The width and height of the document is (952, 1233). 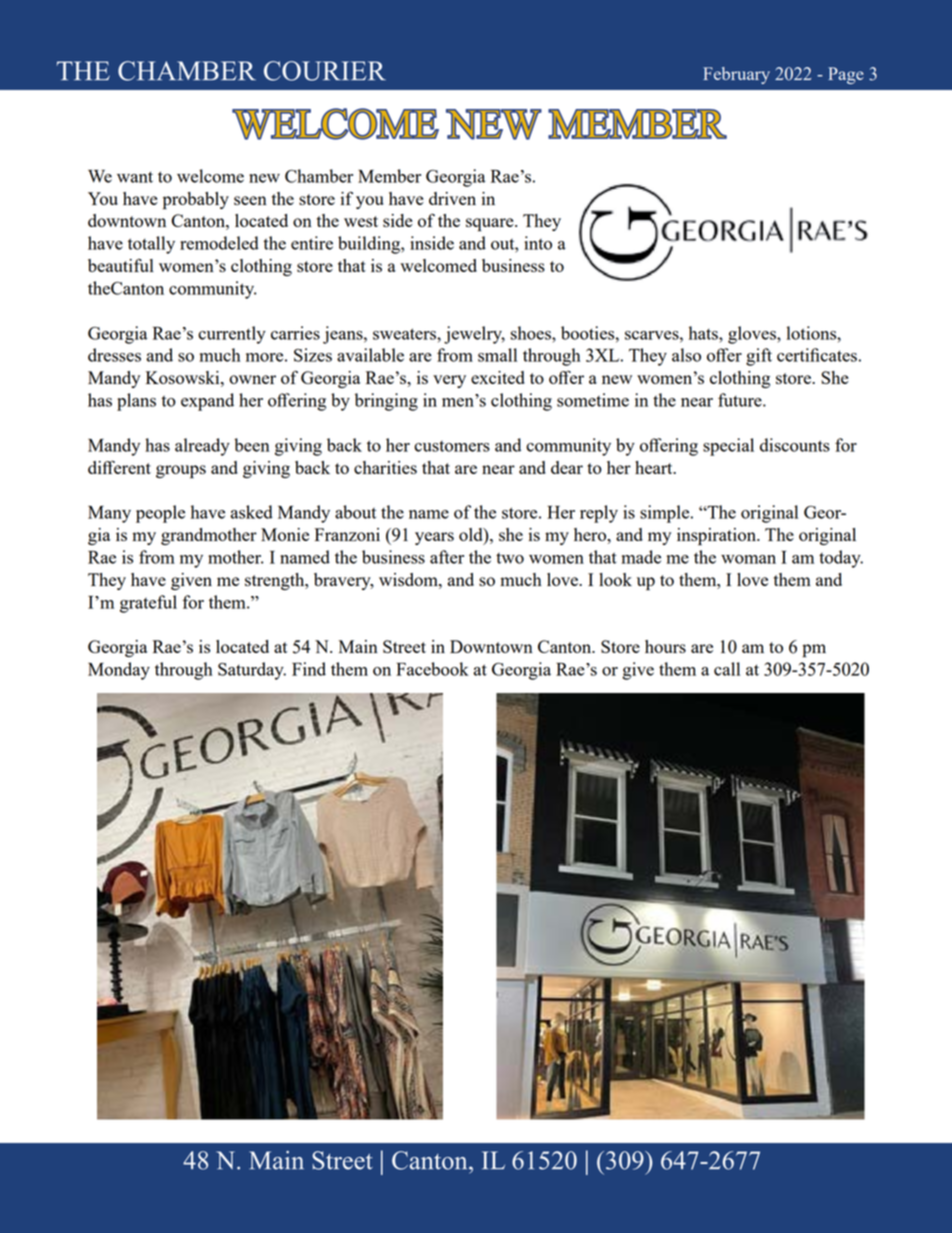 What do you see at coordinates (846, 75) in the document?
I see `Page` at bounding box center [846, 75].
